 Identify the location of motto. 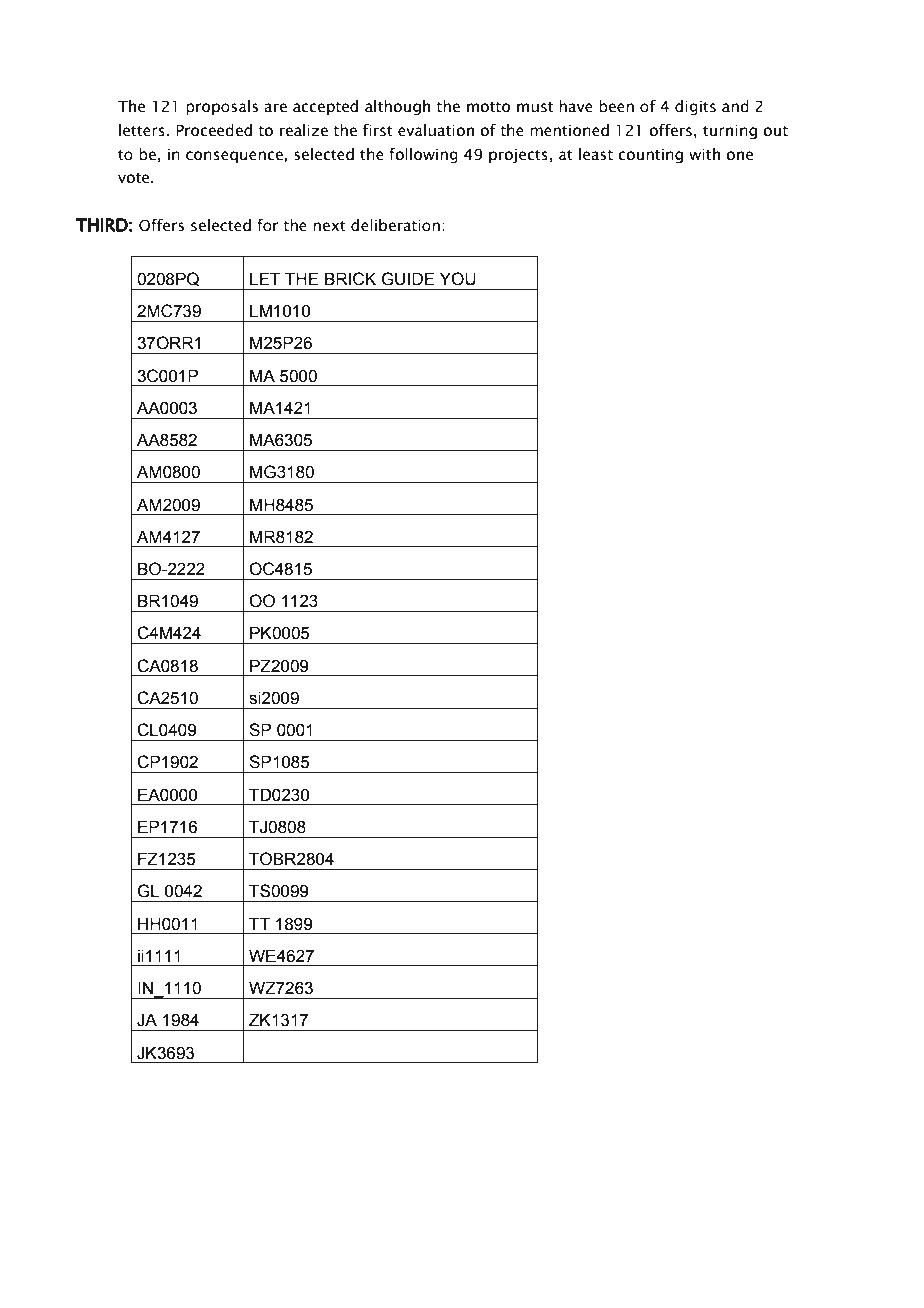
(488, 107).
